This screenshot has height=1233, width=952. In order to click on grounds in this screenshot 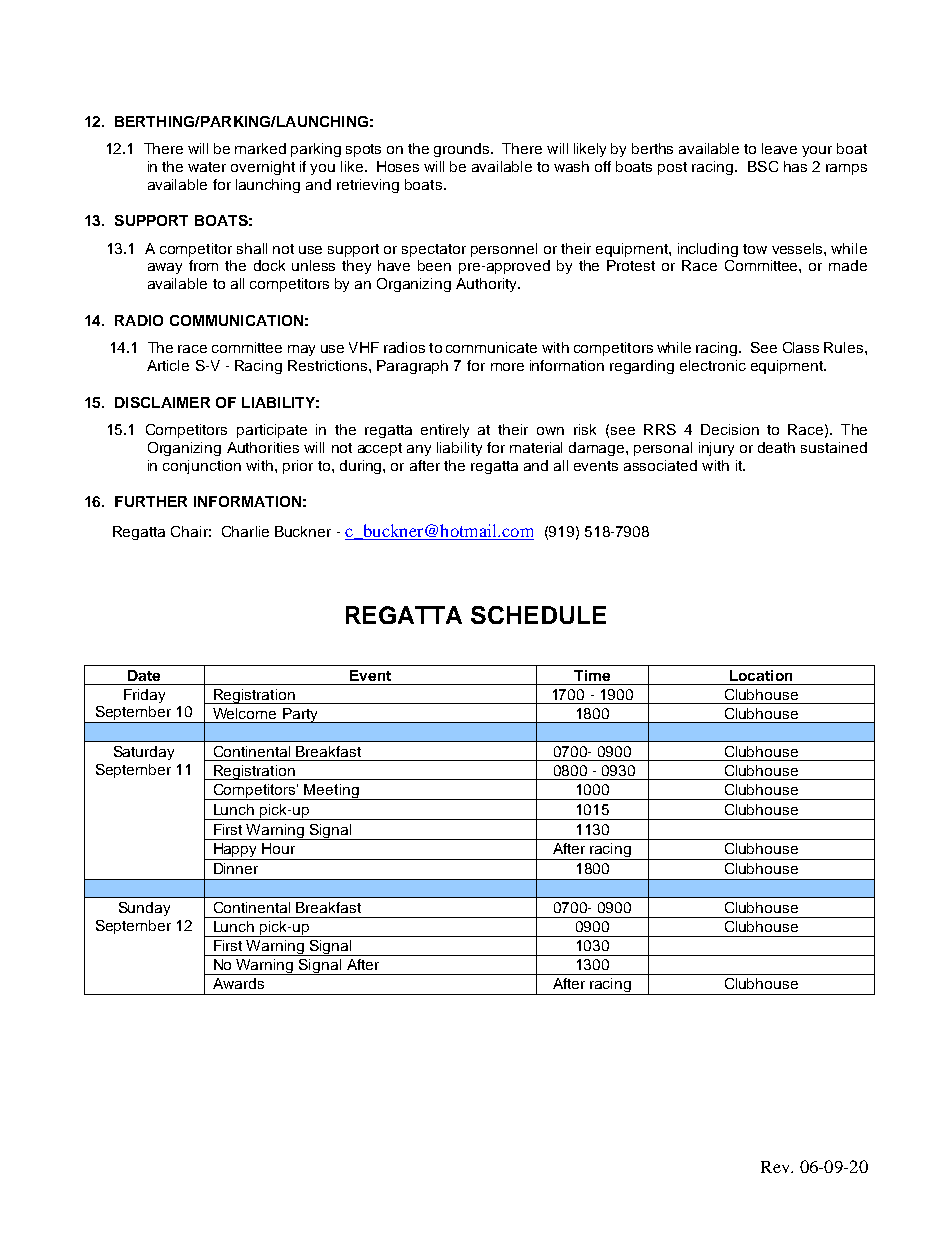, I will do `click(463, 150)`.
